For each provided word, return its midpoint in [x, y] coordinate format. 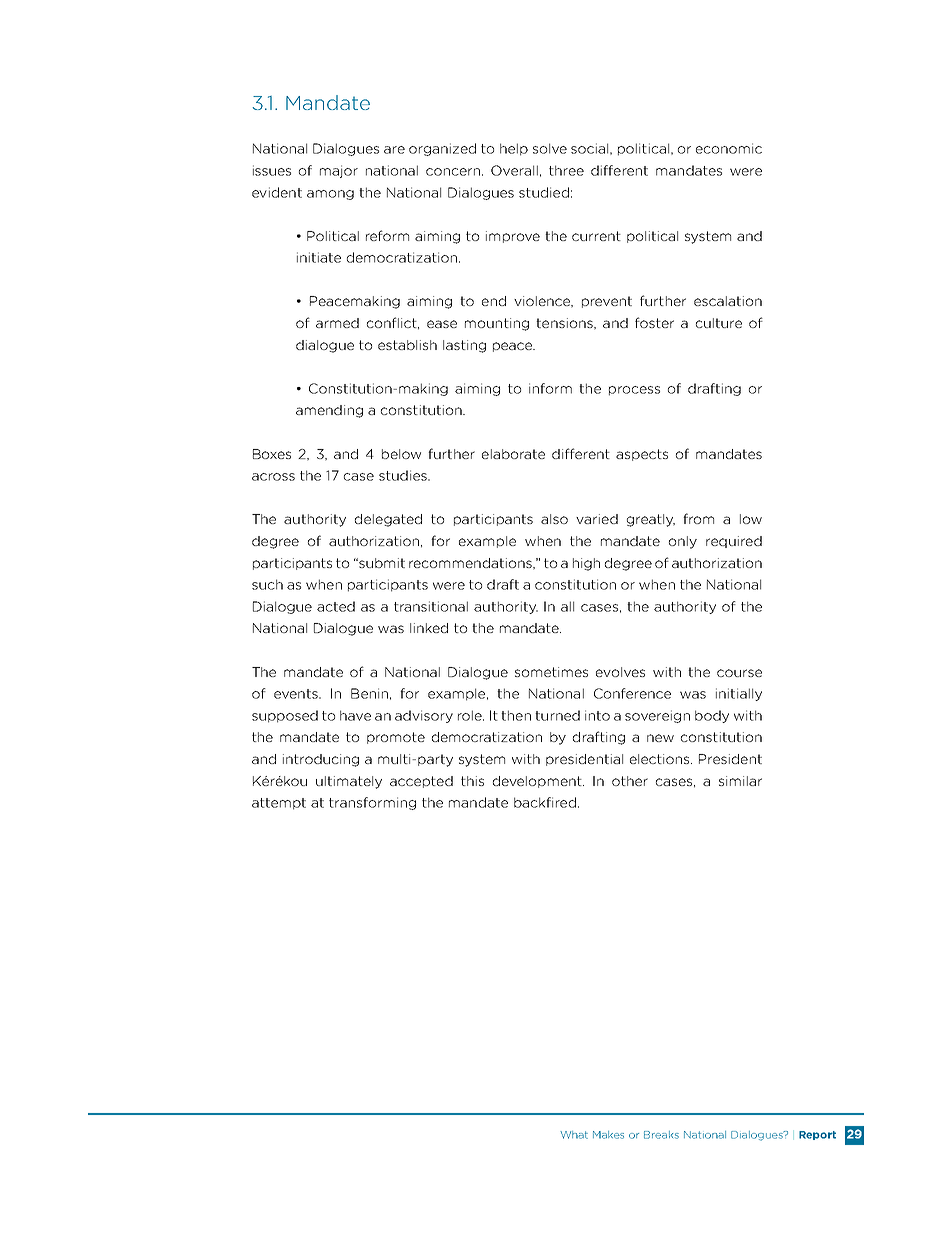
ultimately [349, 782]
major [339, 171]
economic [729, 148]
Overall [514, 170]
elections [661, 759]
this [472, 781]
